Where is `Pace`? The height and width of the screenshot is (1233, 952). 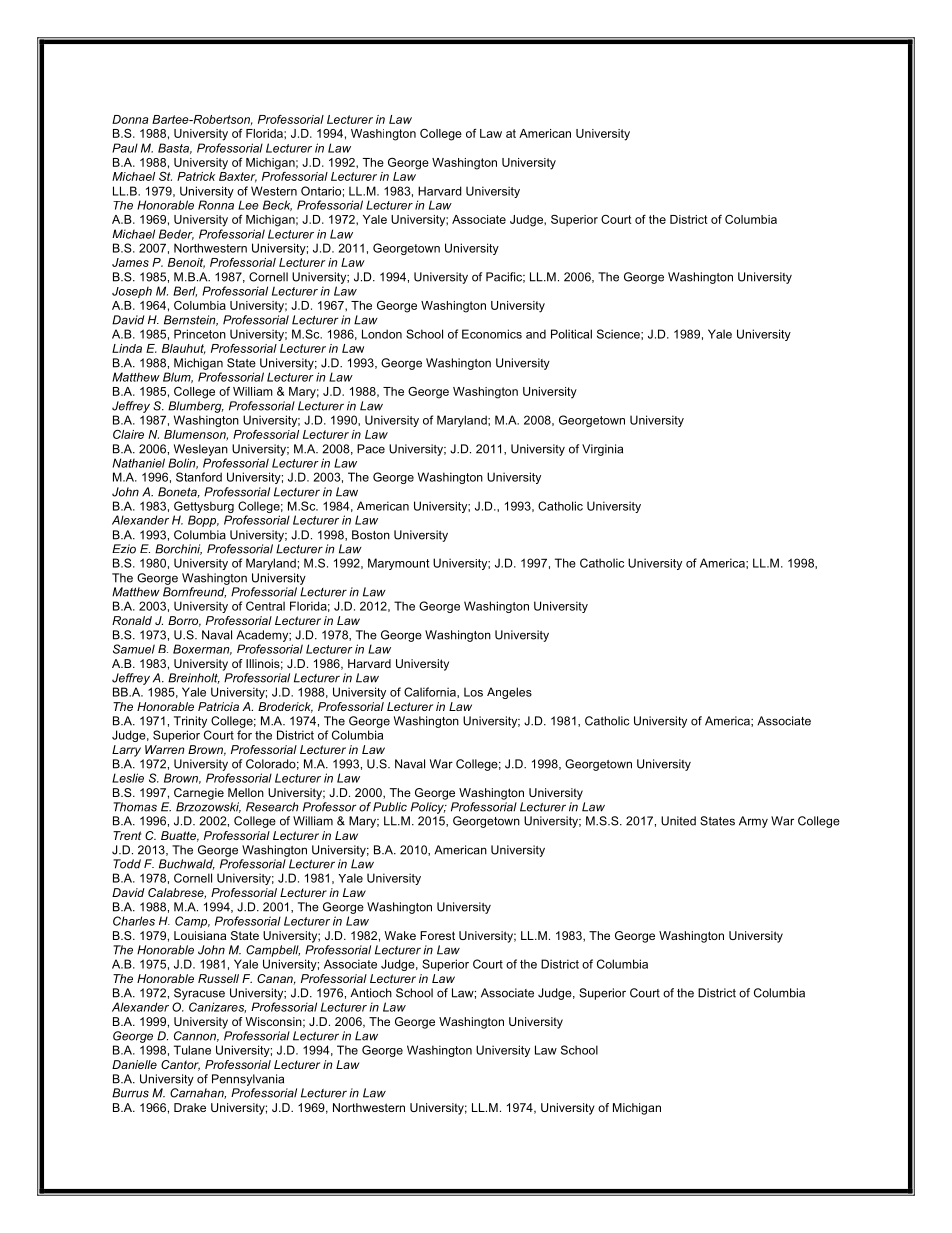 Pace is located at coordinates (371, 449).
